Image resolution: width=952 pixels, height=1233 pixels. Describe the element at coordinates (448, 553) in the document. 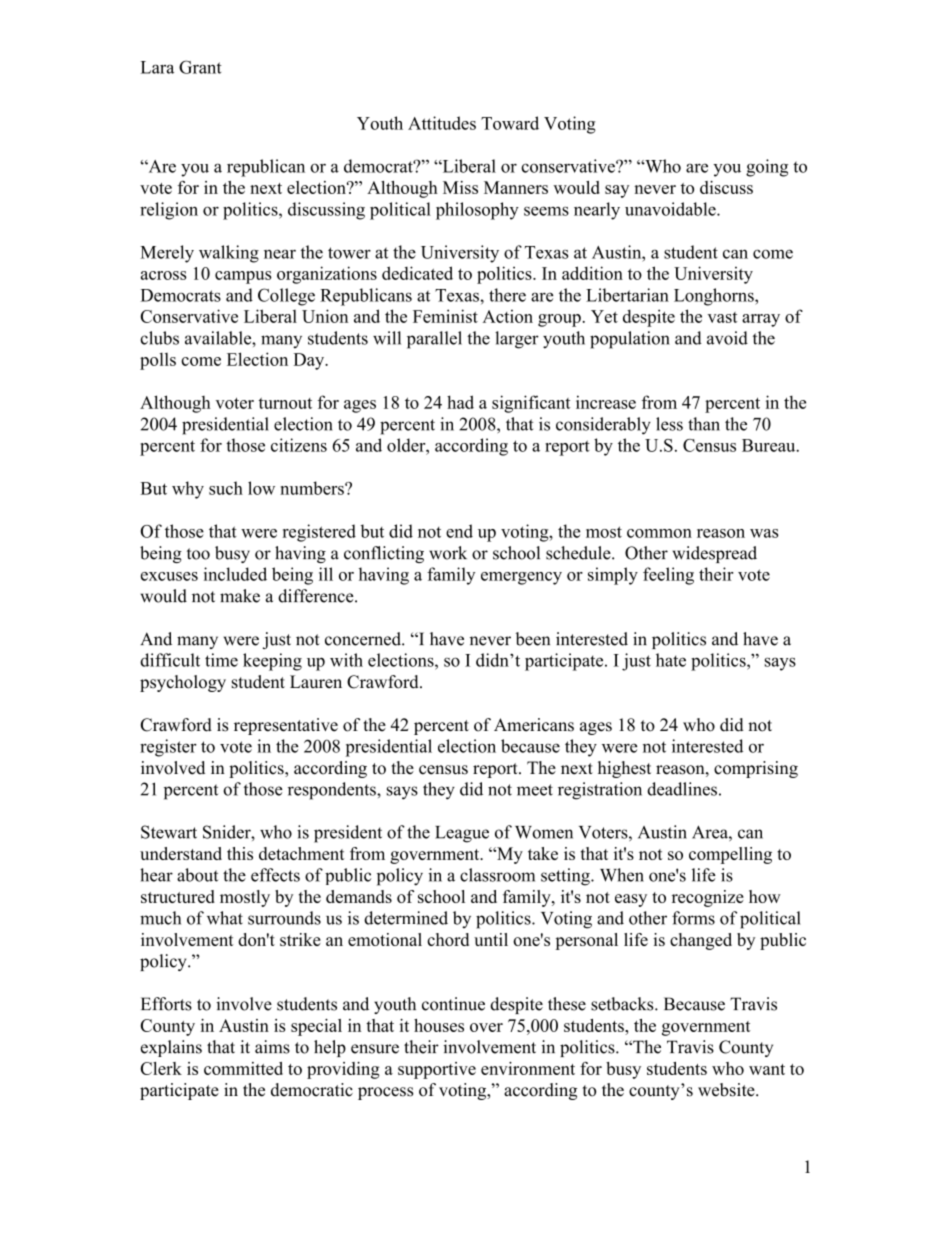

I see `work` at that location.
